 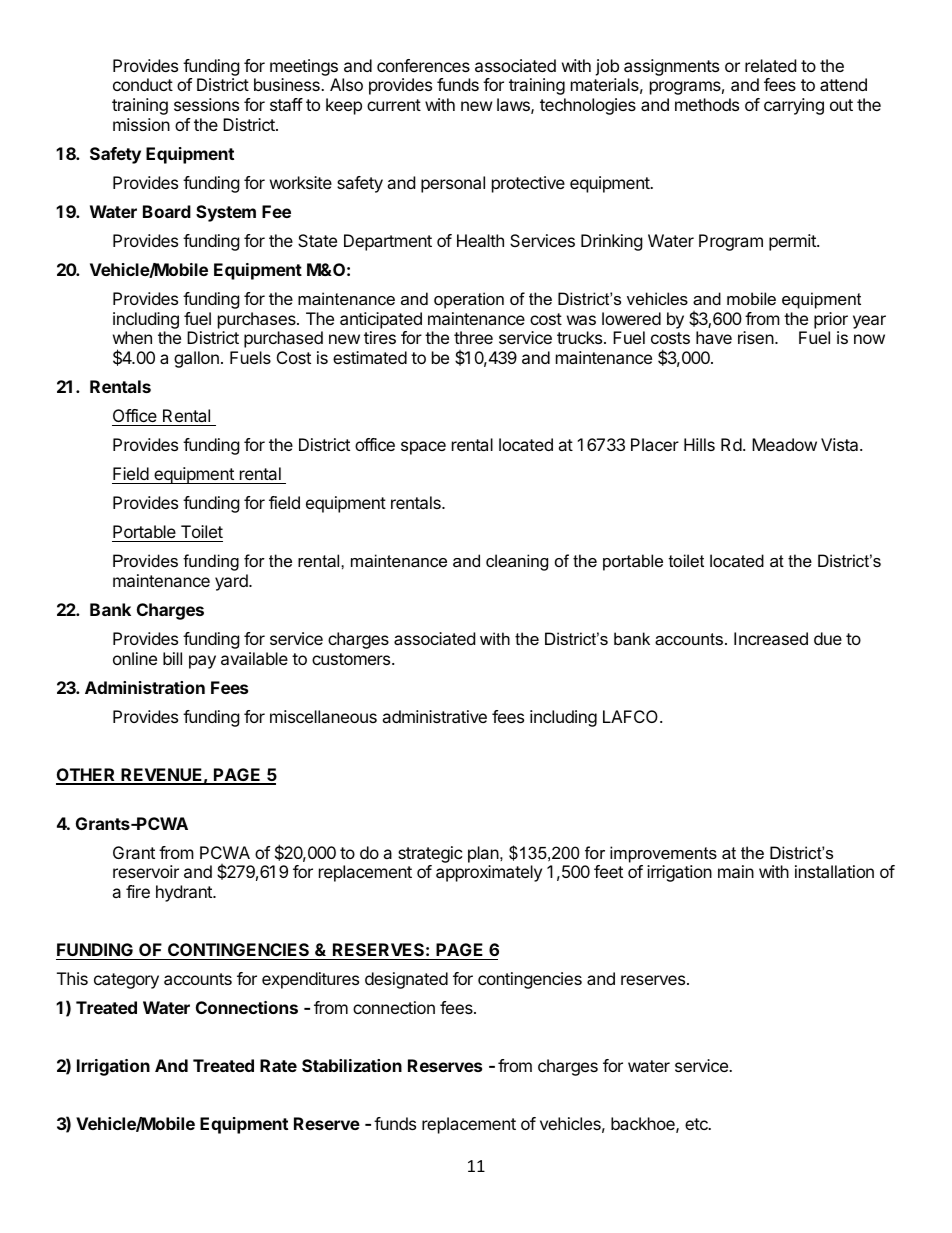 I want to click on carrying, so click(x=794, y=106).
